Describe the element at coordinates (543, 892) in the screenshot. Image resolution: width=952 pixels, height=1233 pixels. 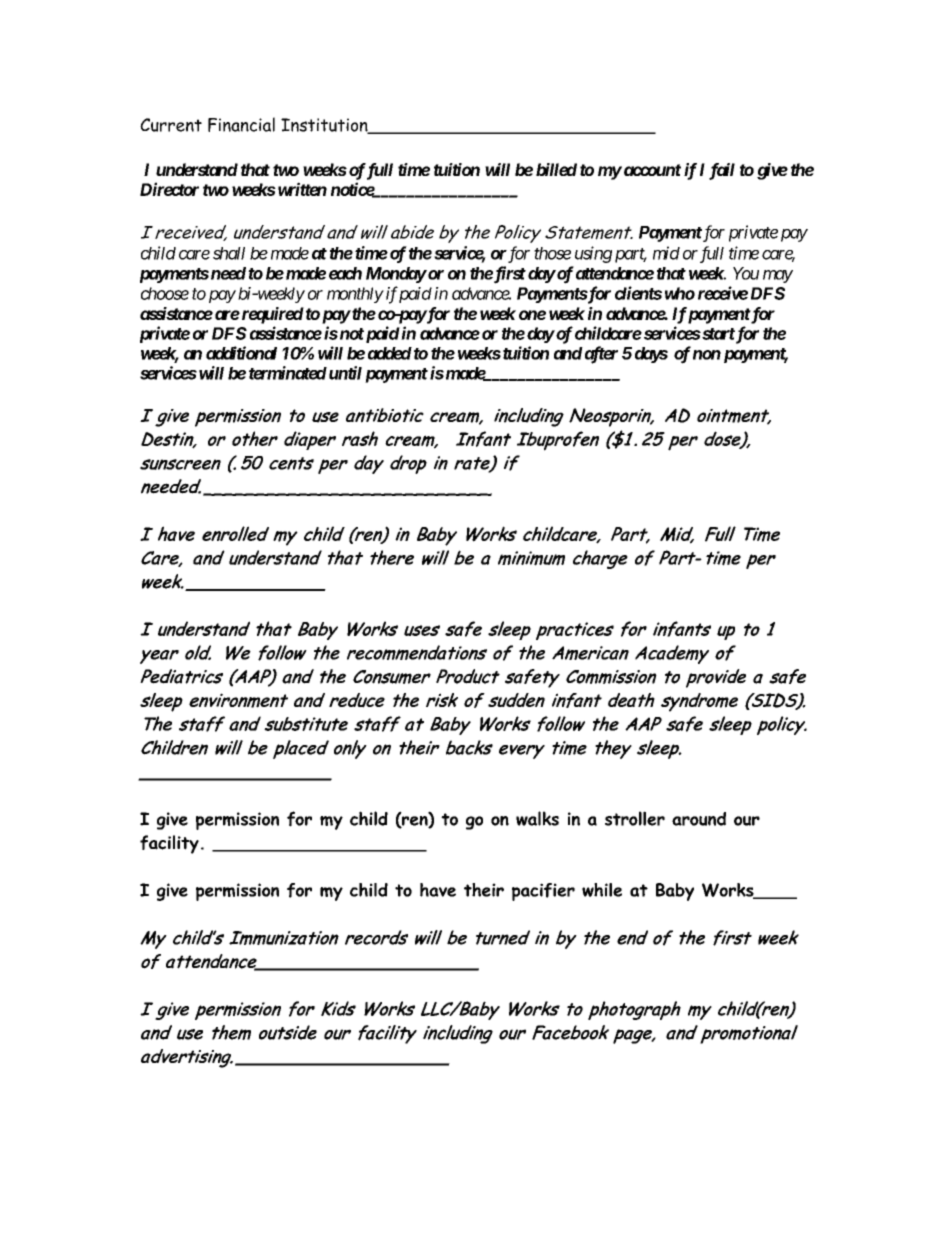
I see `pacifier` at that location.
